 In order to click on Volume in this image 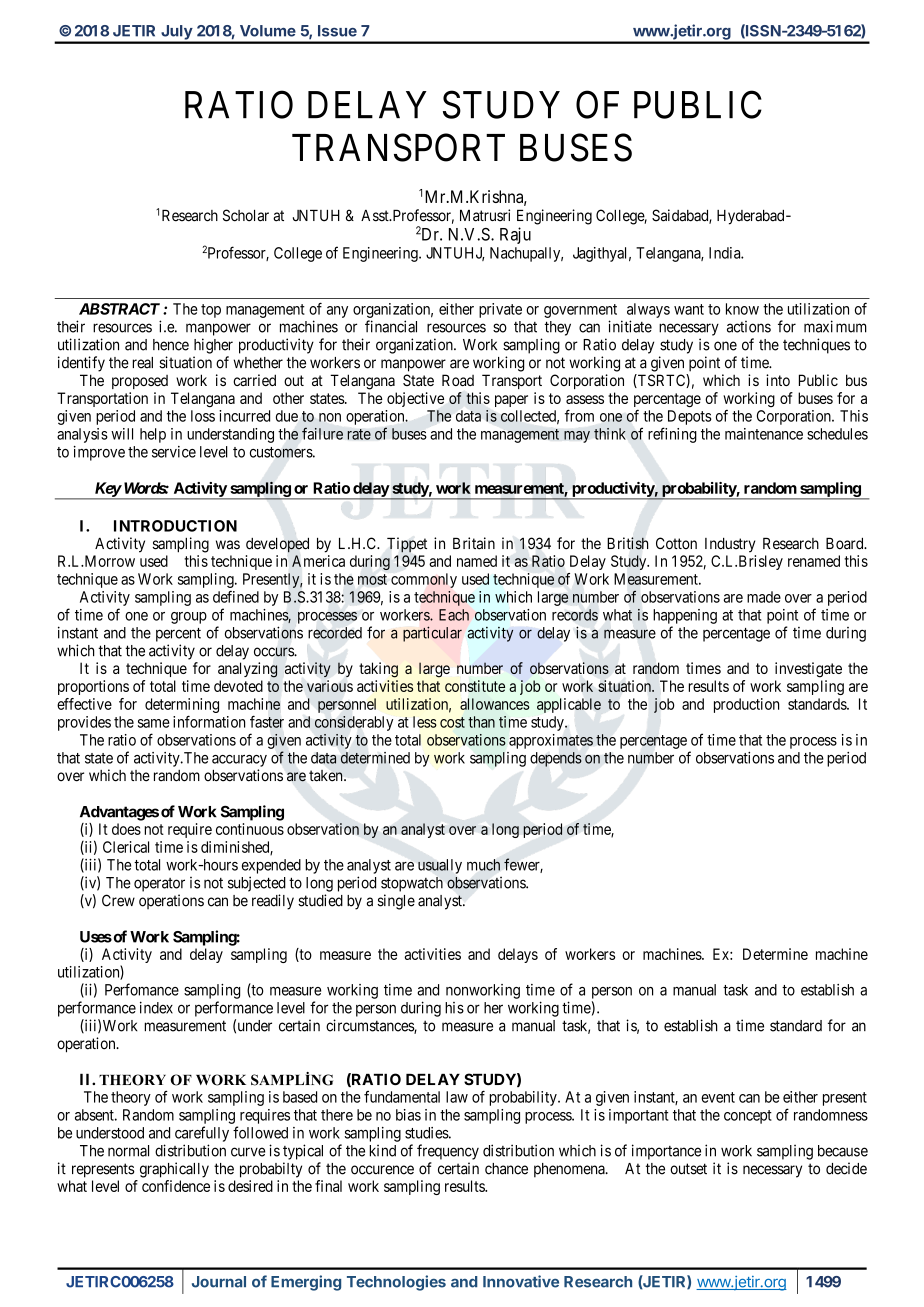, I will do `click(268, 31)`.
